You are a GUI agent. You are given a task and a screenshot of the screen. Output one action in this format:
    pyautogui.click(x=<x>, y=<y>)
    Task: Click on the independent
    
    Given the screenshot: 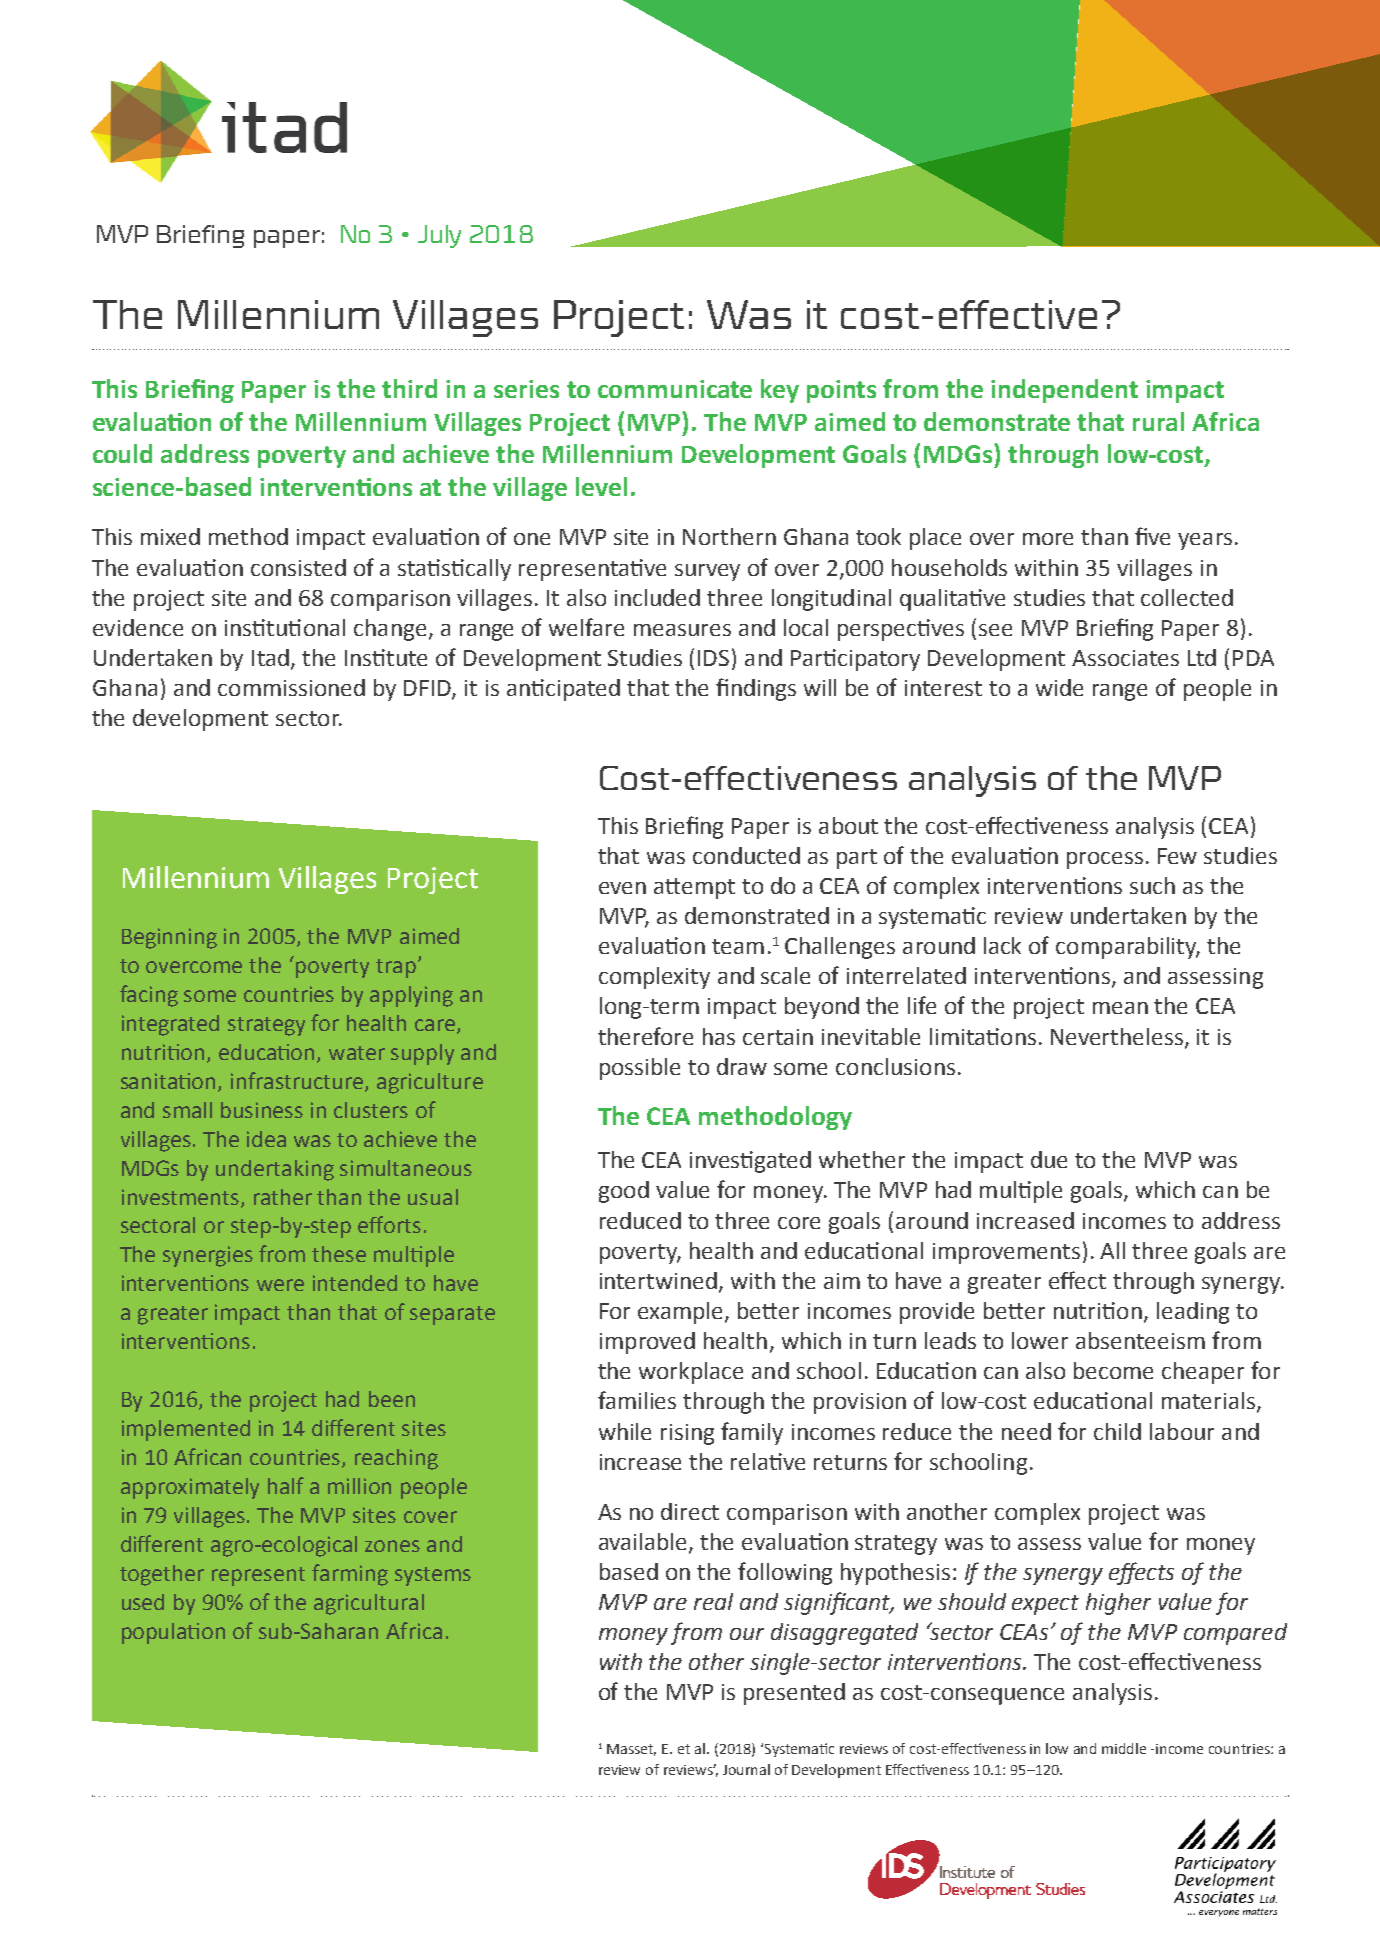 What is the action you would take?
    pyautogui.click(x=1064, y=391)
